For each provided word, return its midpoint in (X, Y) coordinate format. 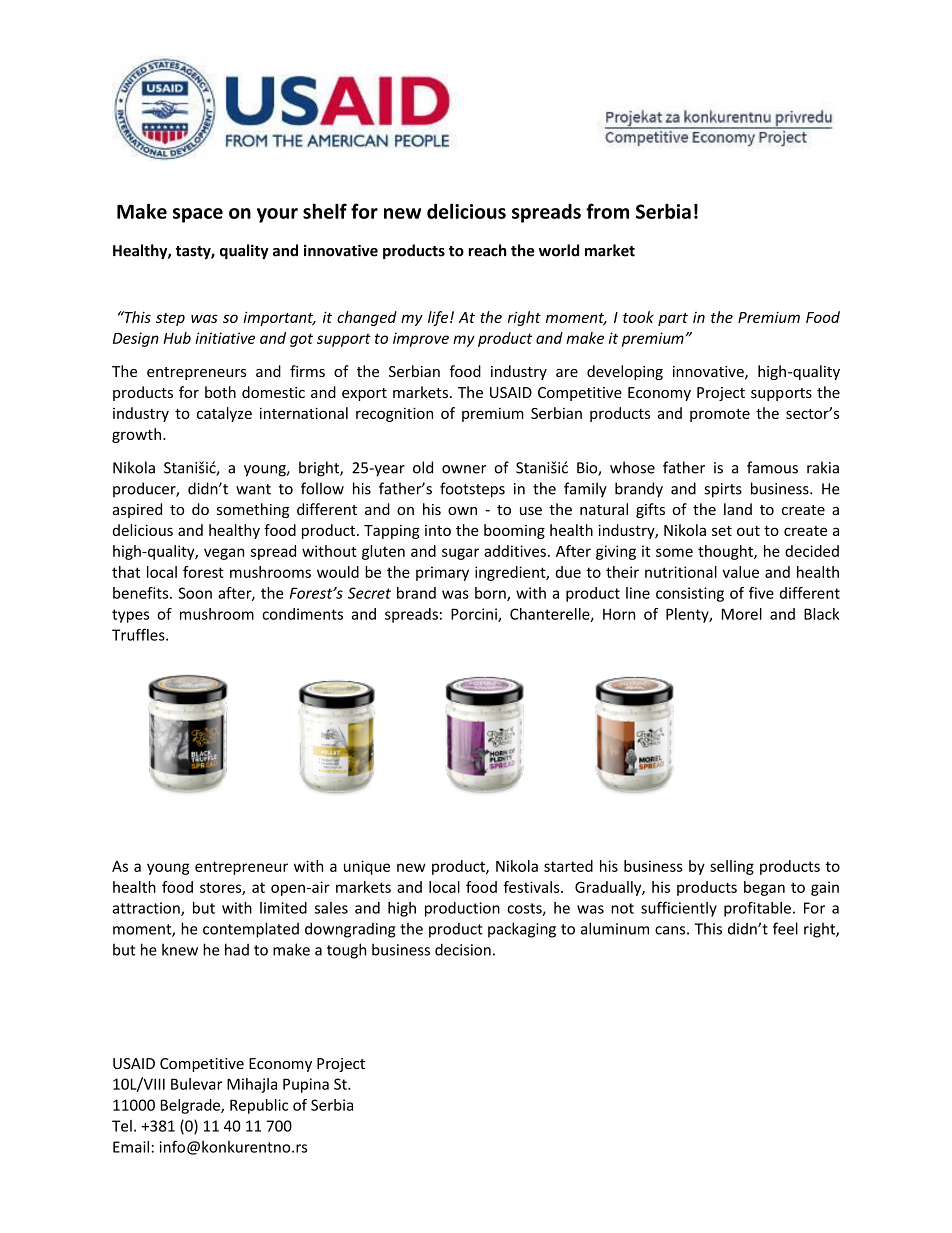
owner (464, 469)
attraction (147, 909)
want (253, 489)
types (130, 616)
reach (487, 250)
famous (772, 467)
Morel (742, 614)
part (673, 319)
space (198, 215)
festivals (532, 887)
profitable (757, 909)
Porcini (475, 615)
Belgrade (191, 1106)
